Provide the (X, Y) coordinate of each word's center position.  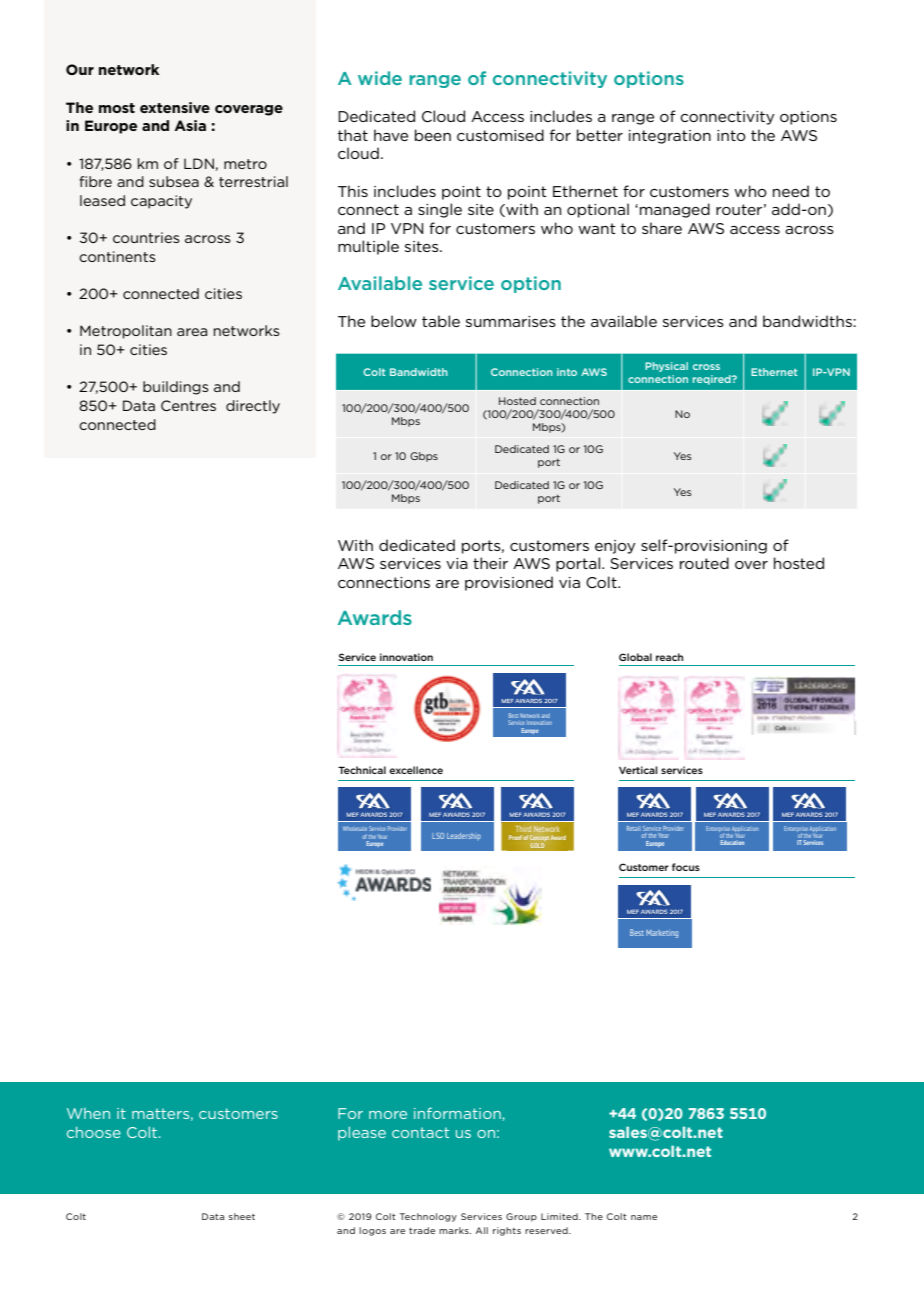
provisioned (509, 583)
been (433, 135)
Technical (362, 770)
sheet (242, 1216)
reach (669, 657)
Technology (428, 1217)
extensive (175, 107)
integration (670, 137)
